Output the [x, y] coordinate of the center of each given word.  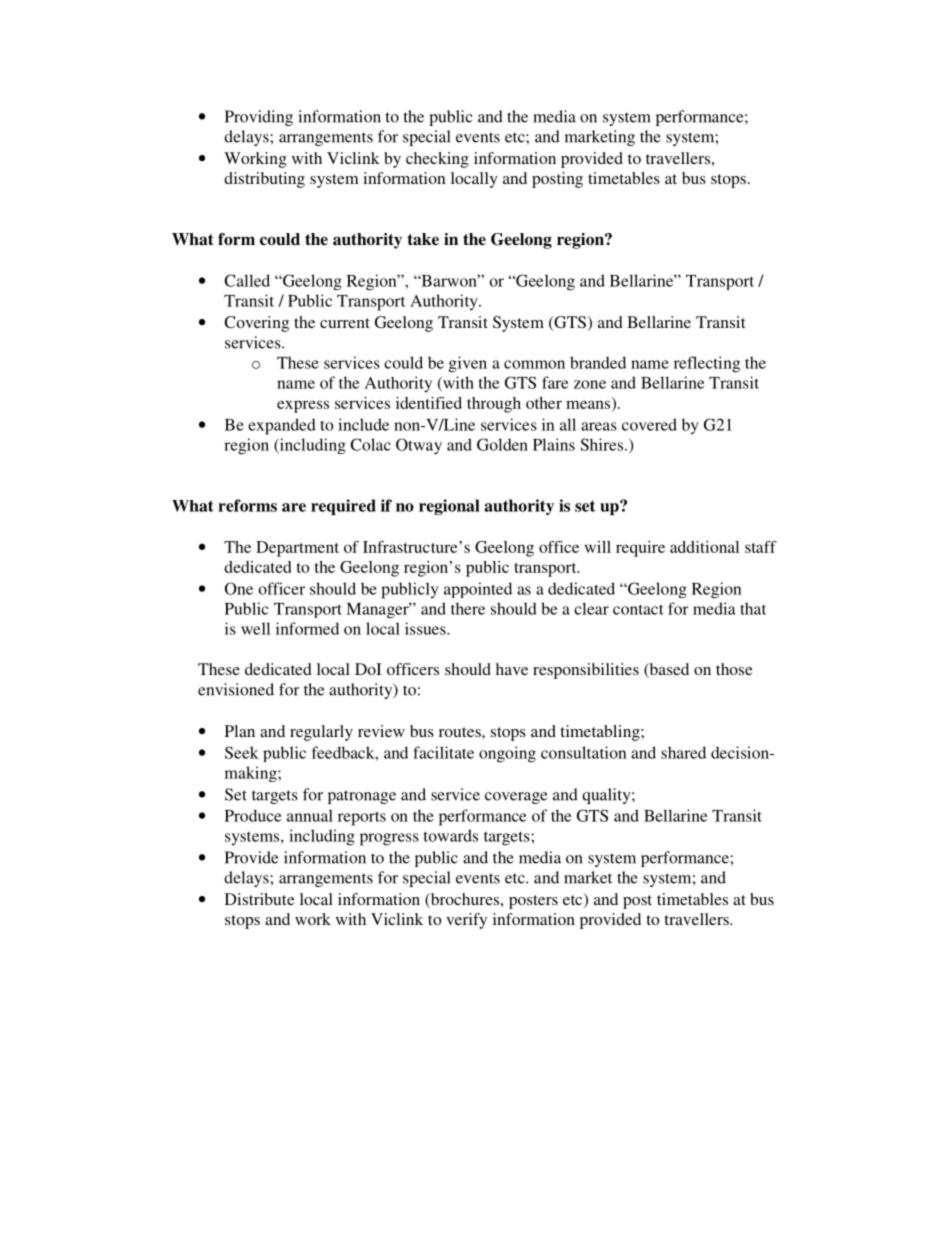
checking [437, 160]
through [494, 405]
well [255, 628]
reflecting [707, 364]
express [303, 406]
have [512, 669]
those [734, 669]
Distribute [260, 899]
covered [649, 424]
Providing [259, 118]
